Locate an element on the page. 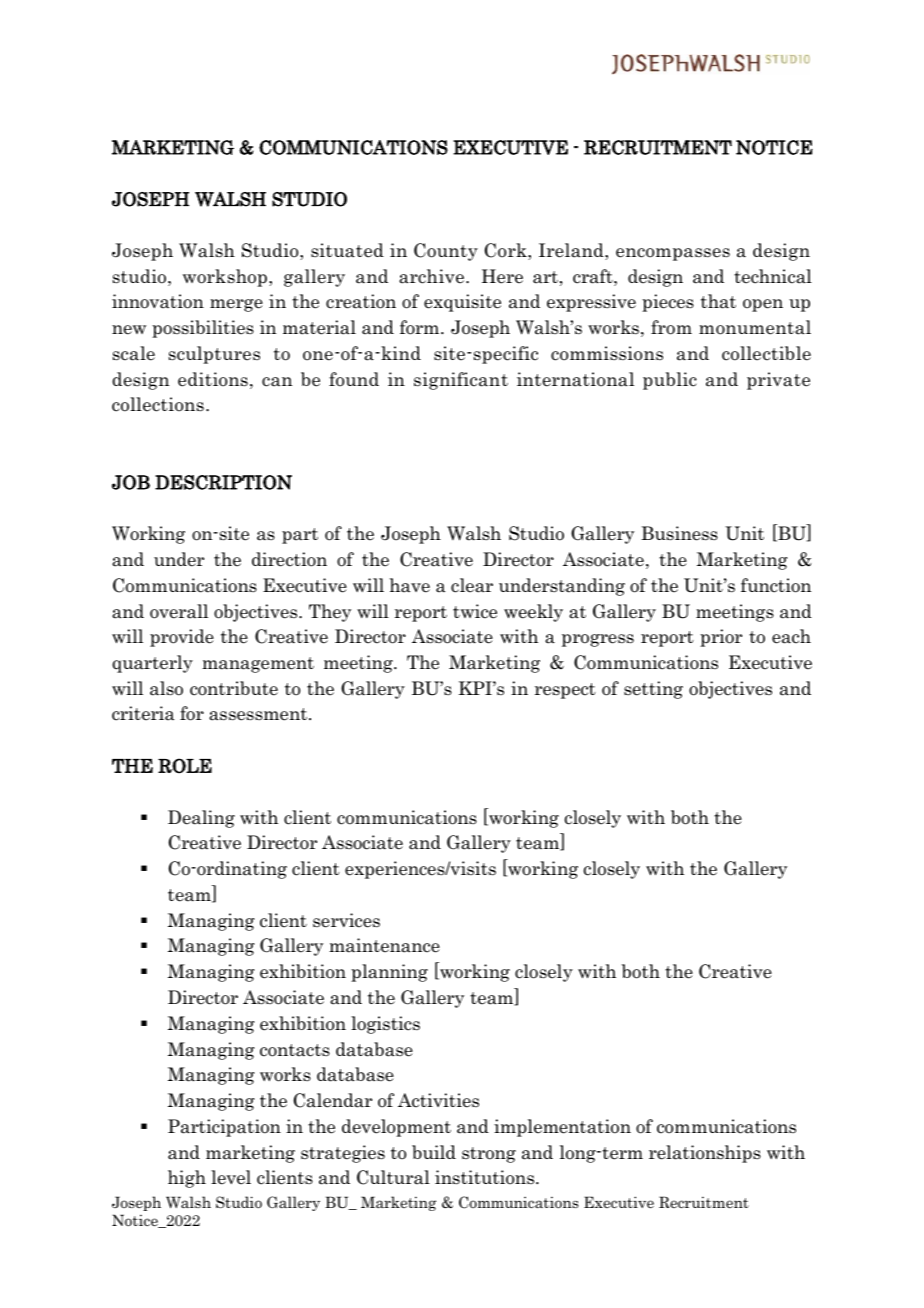 Image resolution: width=924 pixels, height=1308 pixels. merge is located at coordinates (236, 305).
